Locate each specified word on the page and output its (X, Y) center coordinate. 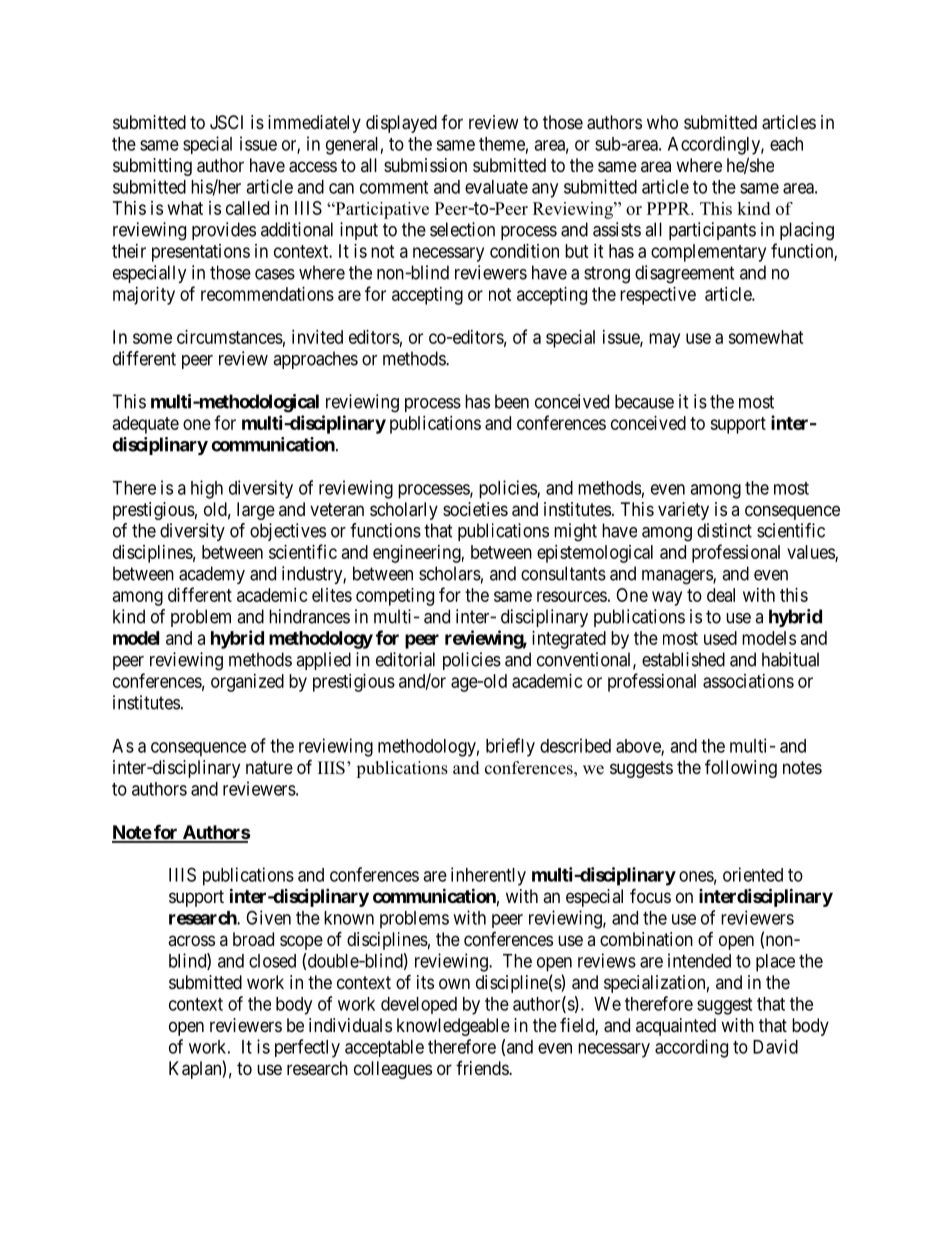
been (512, 401)
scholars (450, 573)
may (664, 340)
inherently (488, 876)
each (786, 144)
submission (425, 165)
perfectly (307, 1048)
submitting (152, 167)
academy (212, 575)
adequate (146, 425)
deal (721, 595)
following (741, 768)
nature (269, 768)
